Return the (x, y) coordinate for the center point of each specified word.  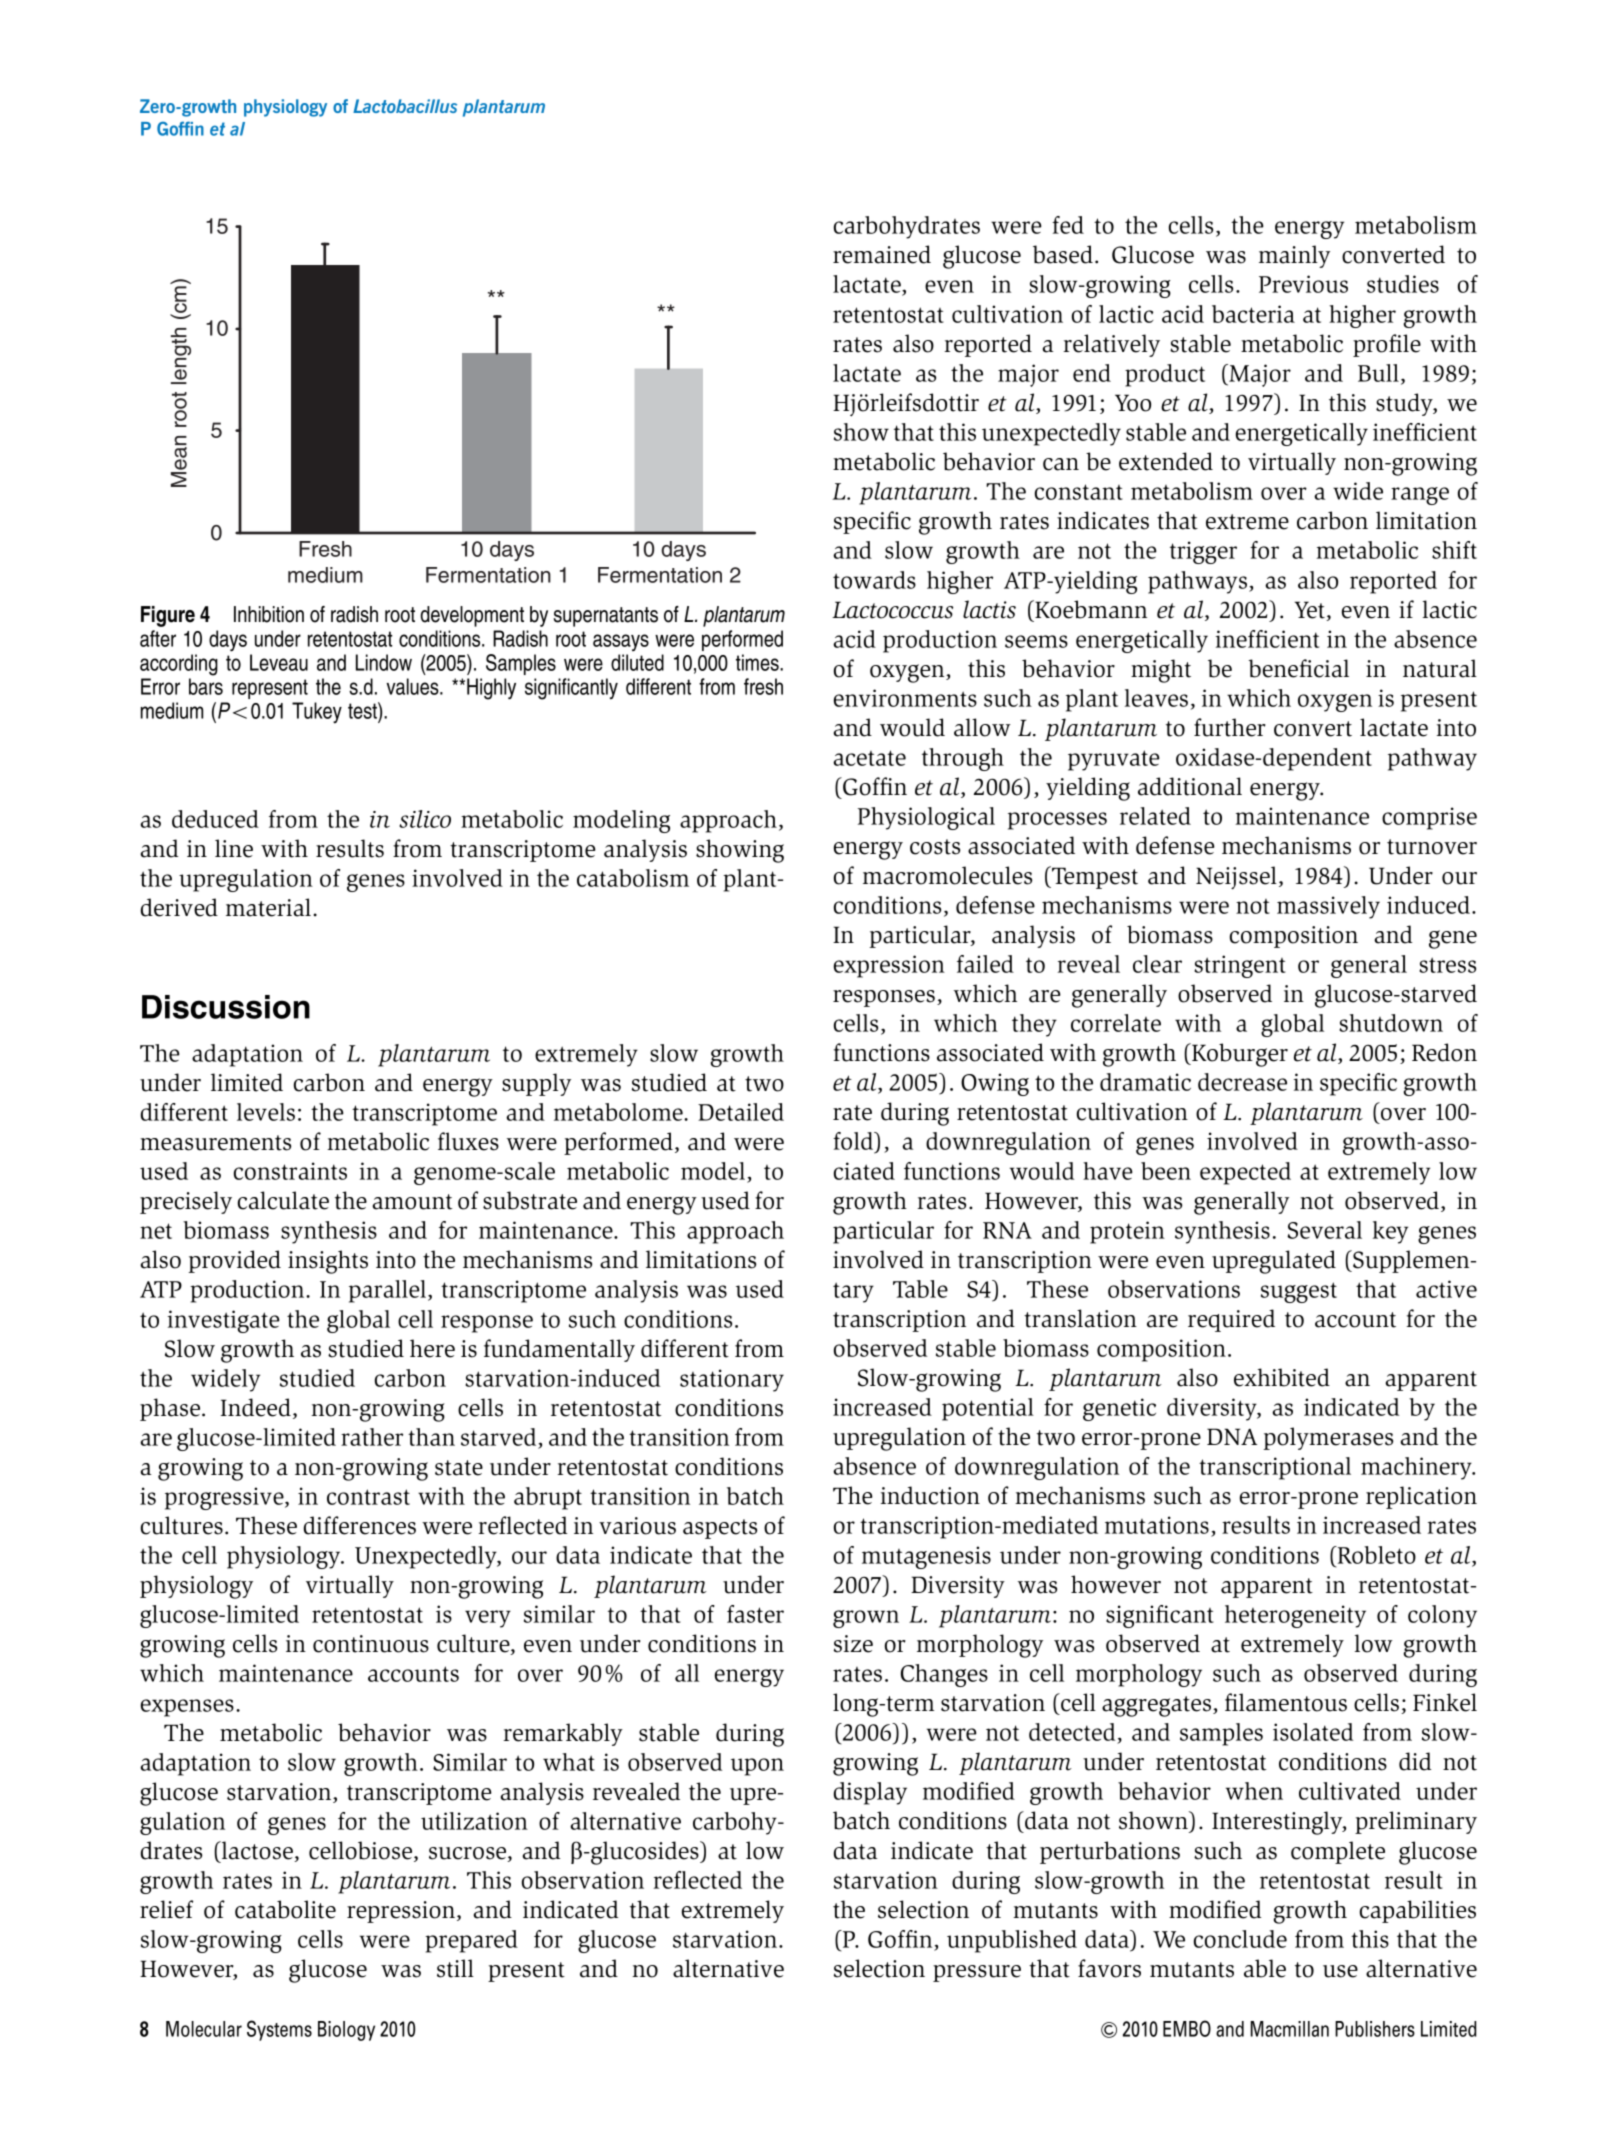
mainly (1294, 256)
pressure (977, 1973)
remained (882, 254)
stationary (732, 1380)
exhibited (1282, 1377)
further (1230, 727)
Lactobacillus (405, 106)
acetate (869, 758)
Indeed (256, 1407)
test (363, 710)
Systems (279, 2030)
